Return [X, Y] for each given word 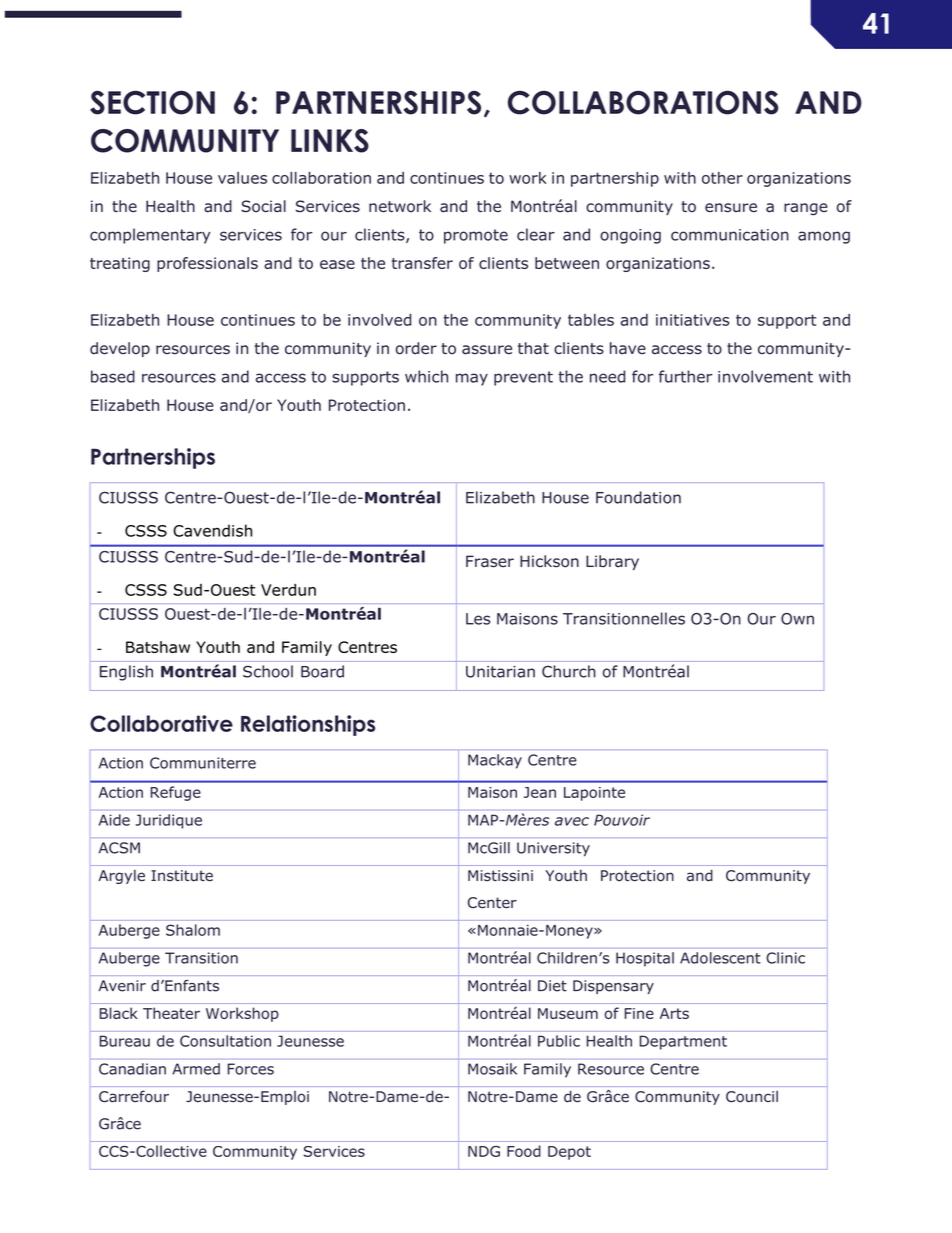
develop [120, 349]
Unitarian [500, 672]
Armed [196, 1069]
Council [752, 1096]
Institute [182, 876]
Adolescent [720, 958]
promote [476, 236]
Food [524, 1151]
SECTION [152, 102]
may [472, 379]
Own [797, 619]
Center [492, 903]
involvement [765, 376]
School [268, 671]
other [722, 178]
